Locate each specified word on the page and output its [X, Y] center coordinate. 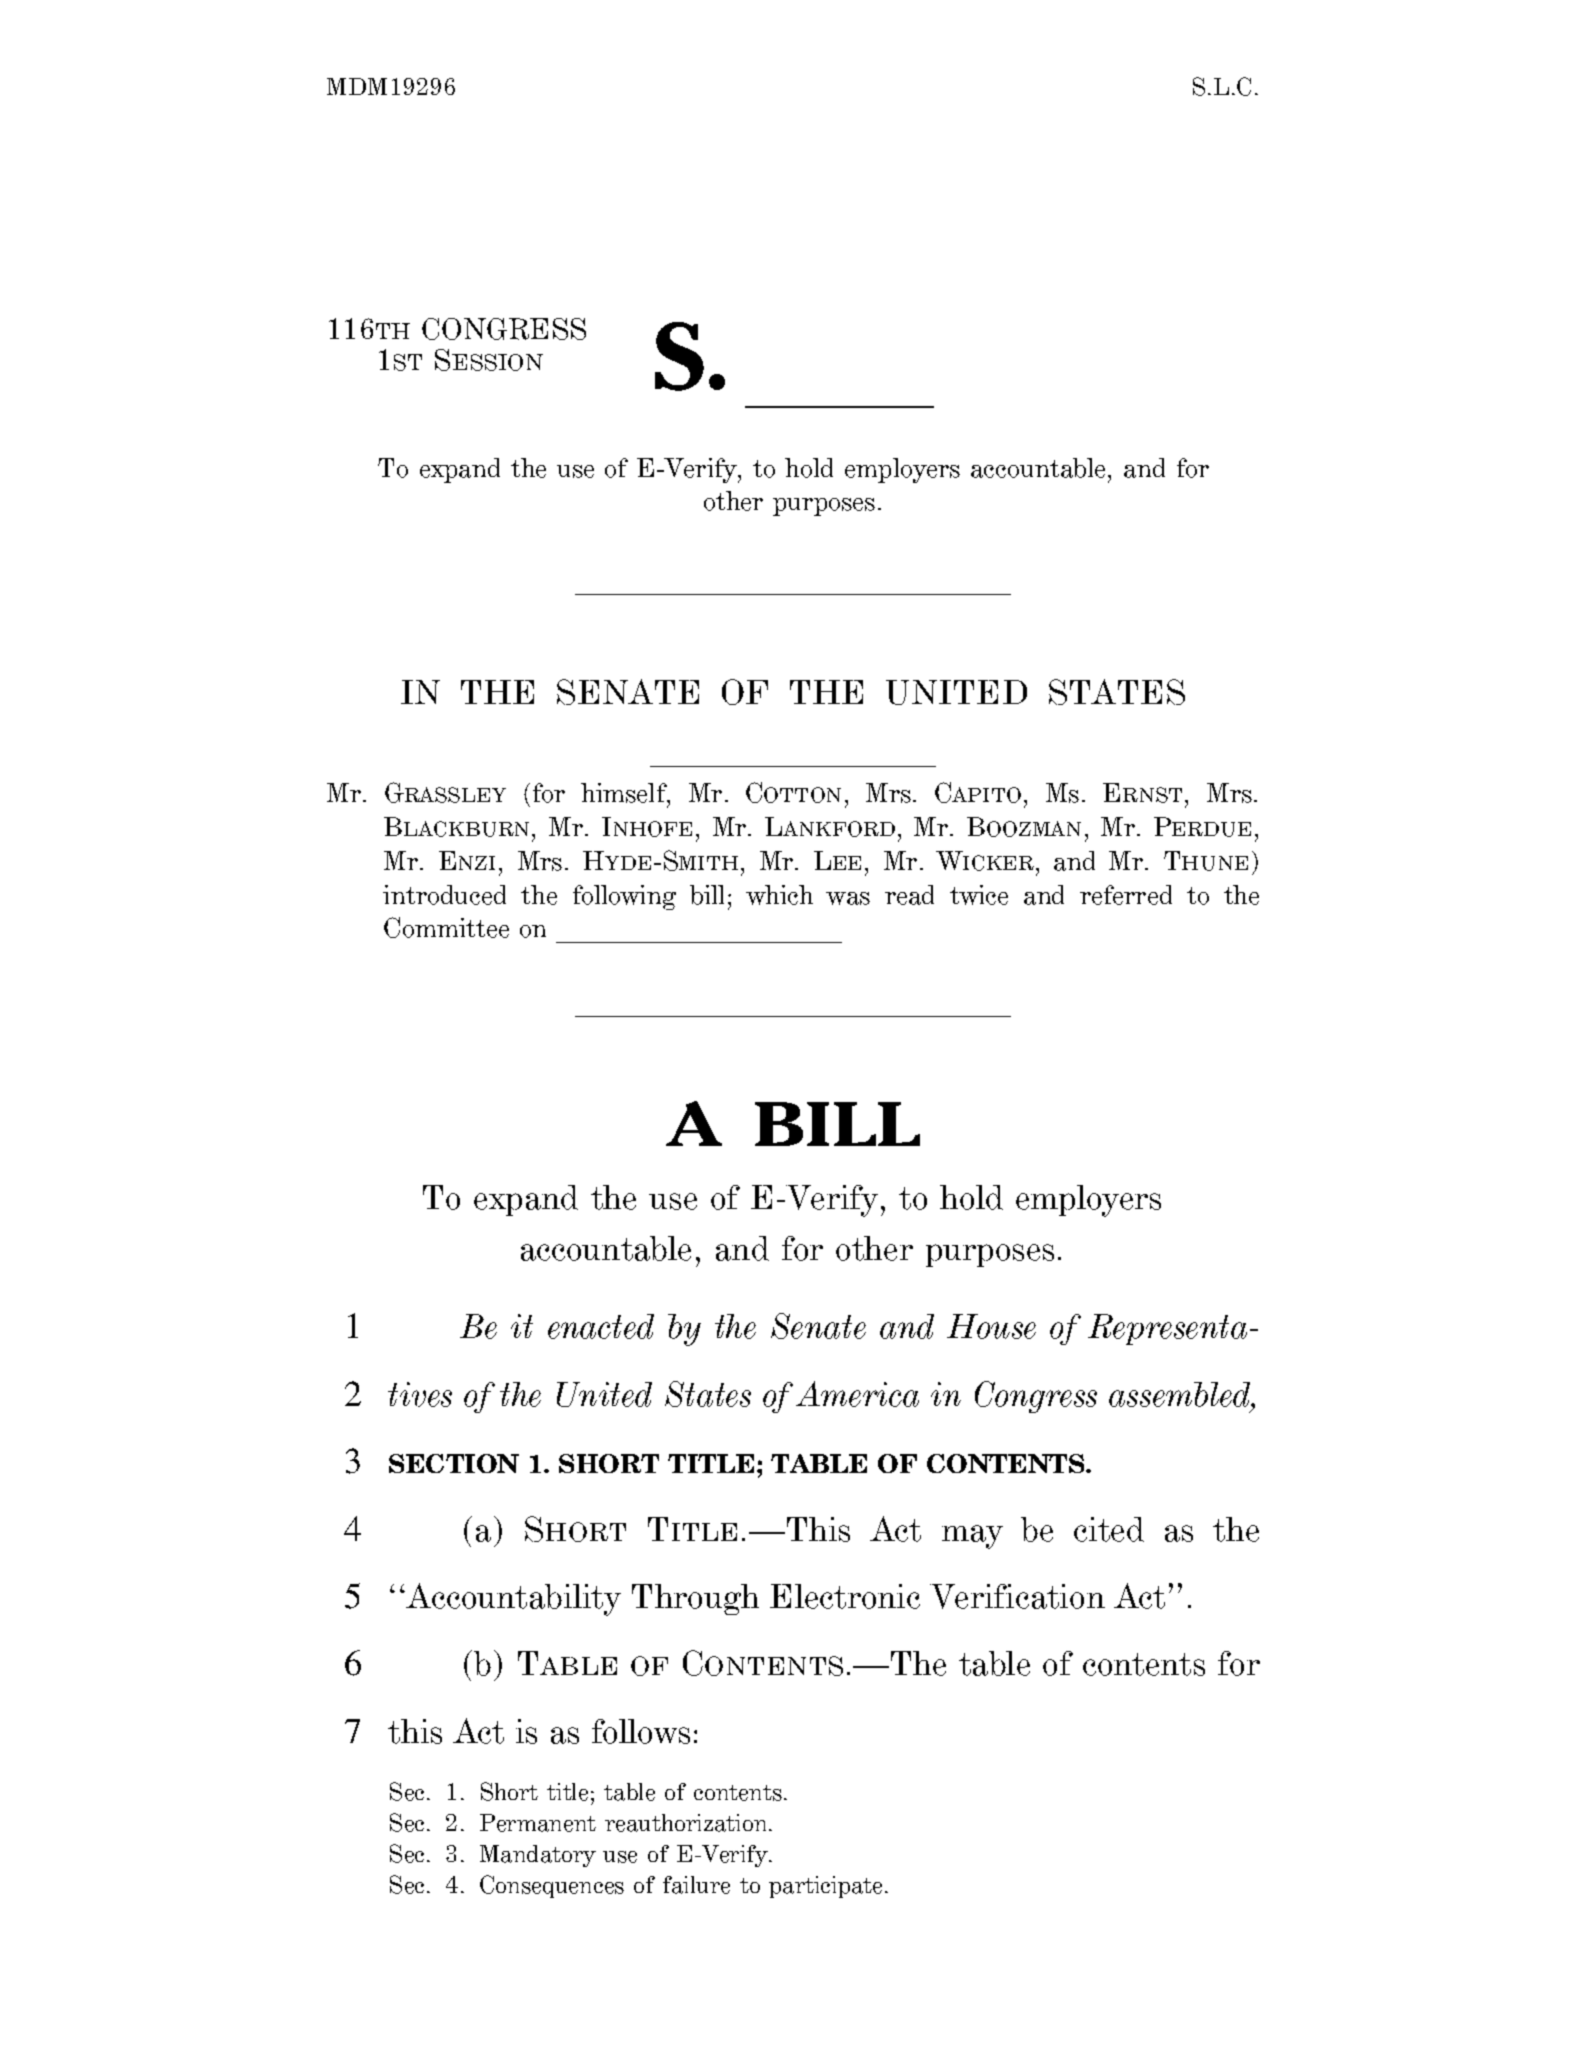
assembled [1181, 1394]
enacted [601, 1326]
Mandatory [538, 1856]
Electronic [845, 1596]
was [848, 898]
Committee [446, 927]
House [991, 1326]
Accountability [512, 1599]
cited [1109, 1529]
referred [1126, 895]
